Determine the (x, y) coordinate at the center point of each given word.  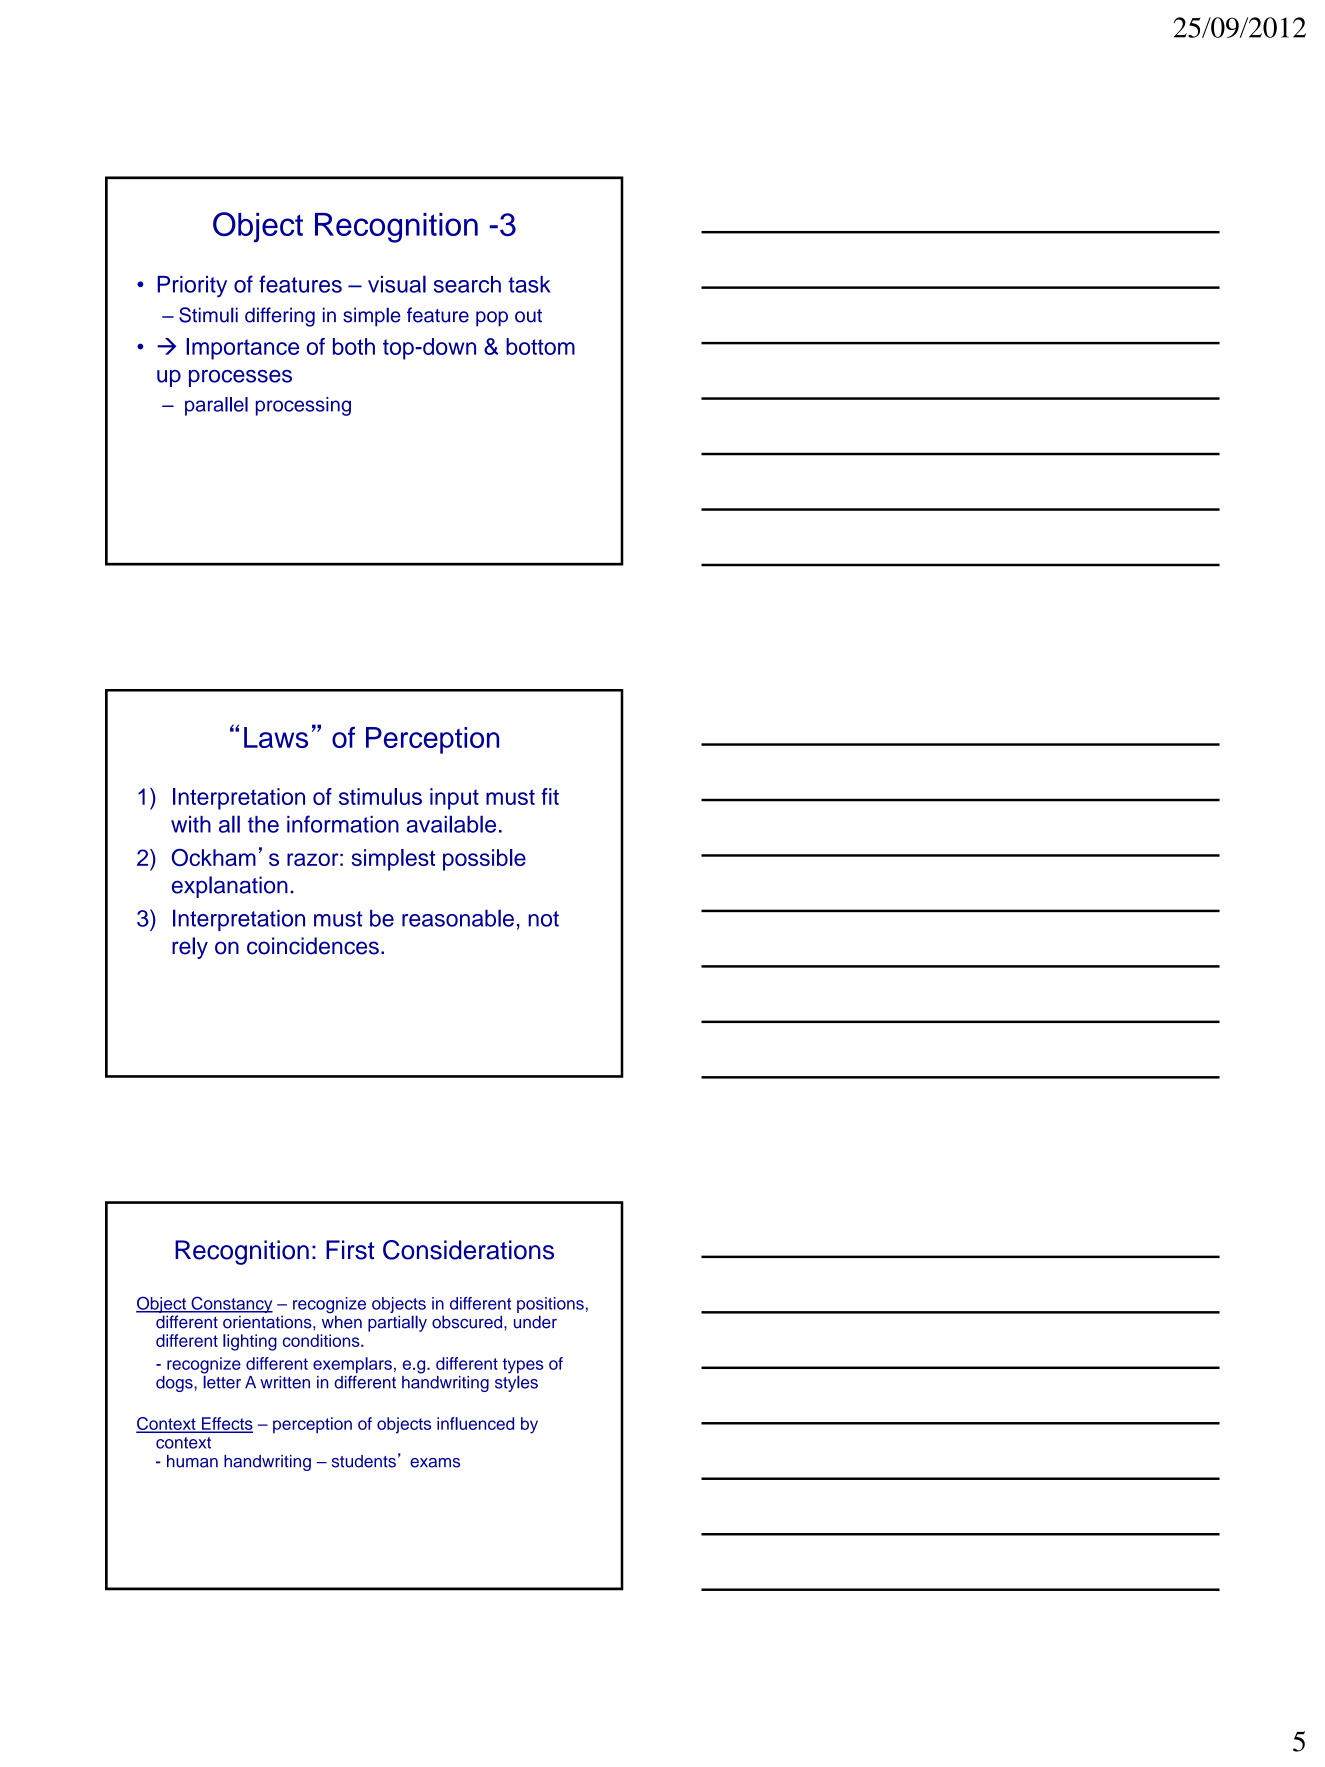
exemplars (352, 1366)
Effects (226, 1424)
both (354, 346)
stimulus (380, 796)
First (350, 1250)
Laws (276, 737)
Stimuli (208, 315)
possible (484, 860)
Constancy (231, 1306)
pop (492, 319)
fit (550, 796)
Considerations (468, 1250)
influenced (475, 1423)
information (343, 824)
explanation (230, 887)
